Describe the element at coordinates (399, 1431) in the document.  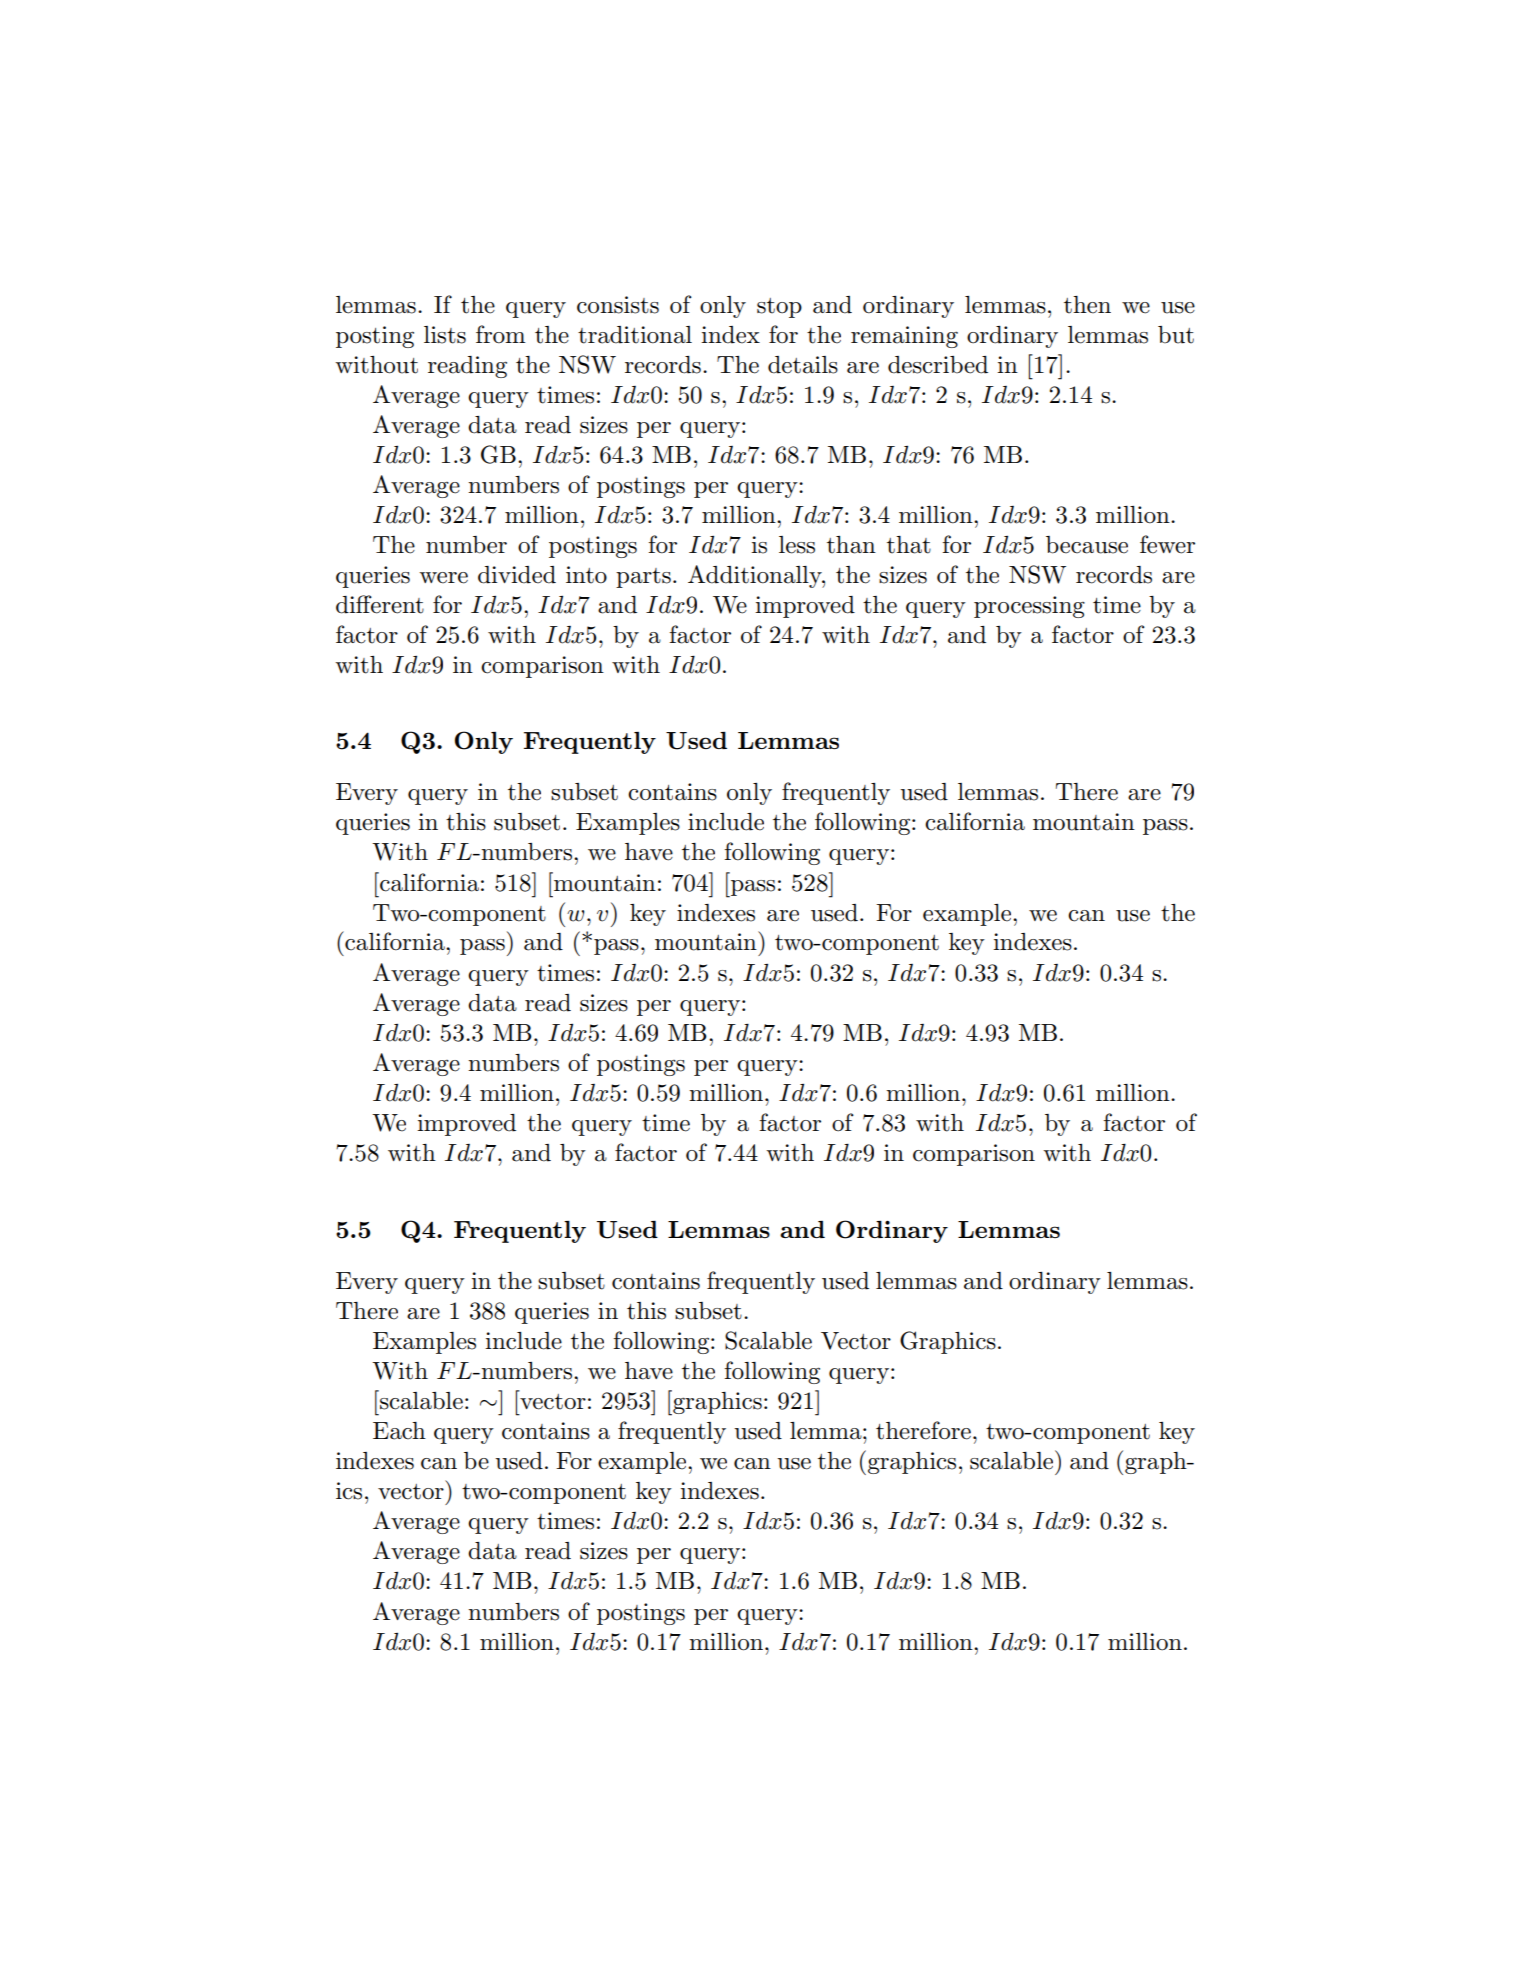
I see `Each` at that location.
